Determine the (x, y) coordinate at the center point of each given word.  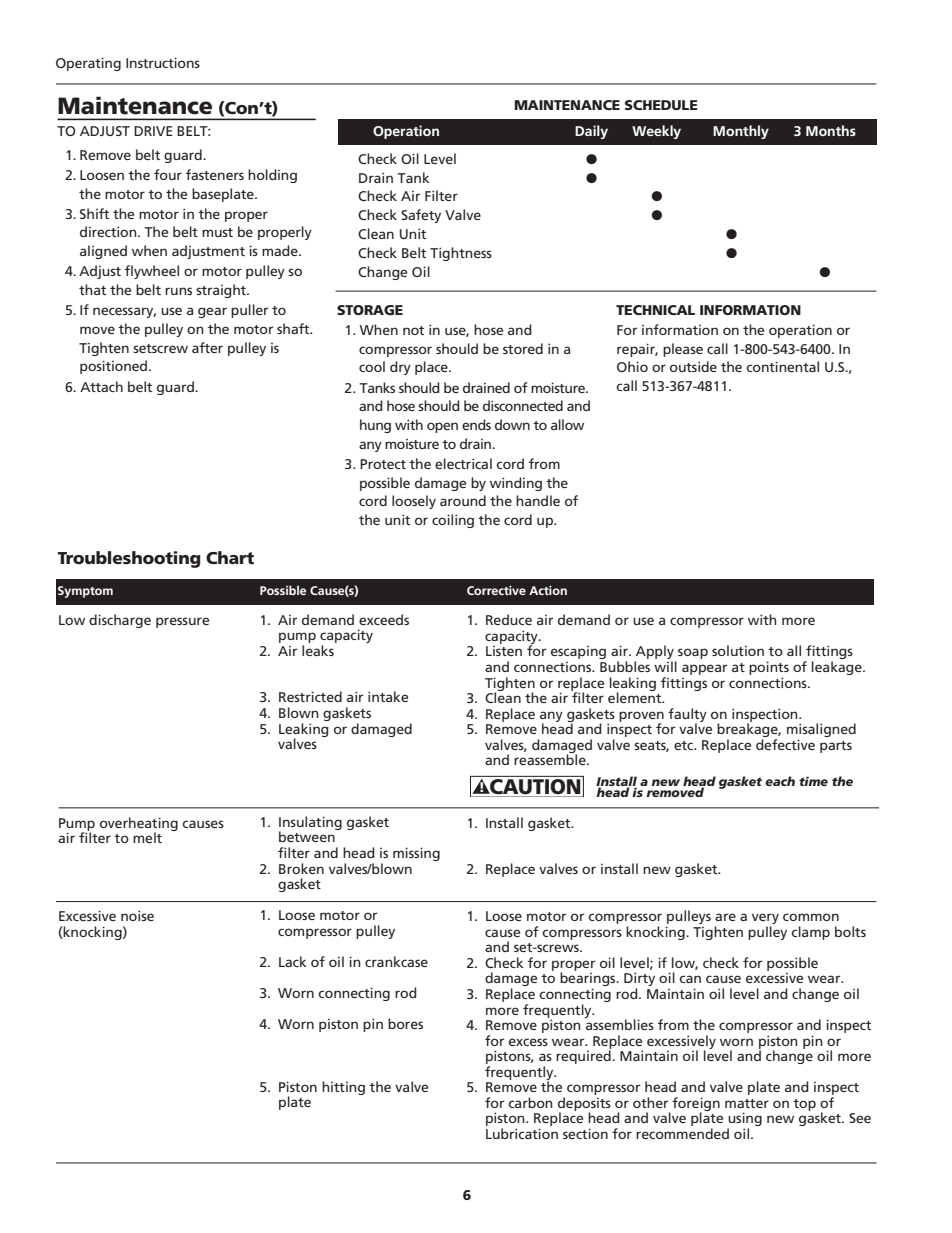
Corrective (496, 590)
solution (738, 650)
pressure (182, 622)
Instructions (163, 62)
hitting (343, 1088)
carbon (530, 1102)
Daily (591, 132)
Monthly (741, 132)
